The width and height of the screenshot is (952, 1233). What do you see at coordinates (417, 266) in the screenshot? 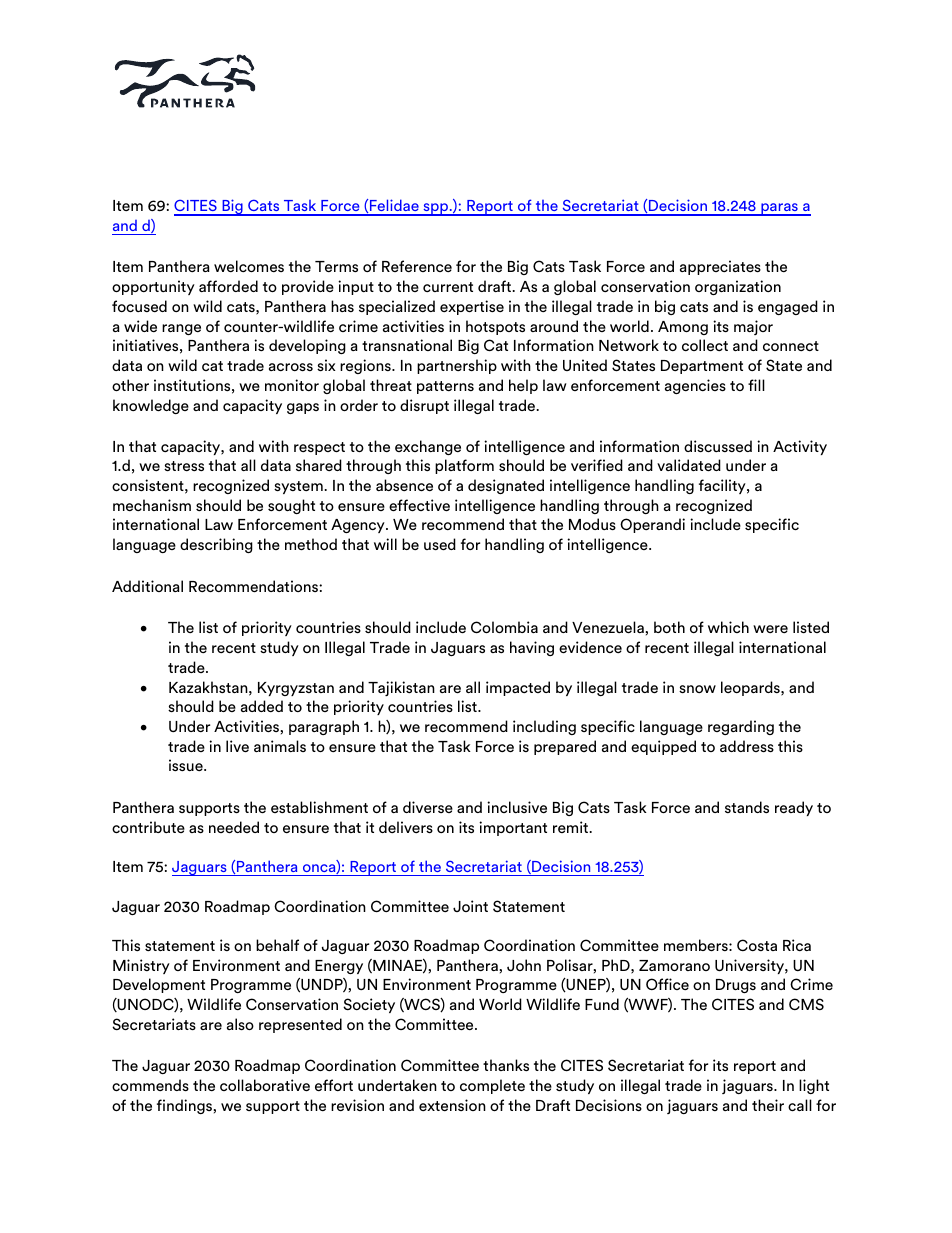
I see `Reference` at bounding box center [417, 266].
